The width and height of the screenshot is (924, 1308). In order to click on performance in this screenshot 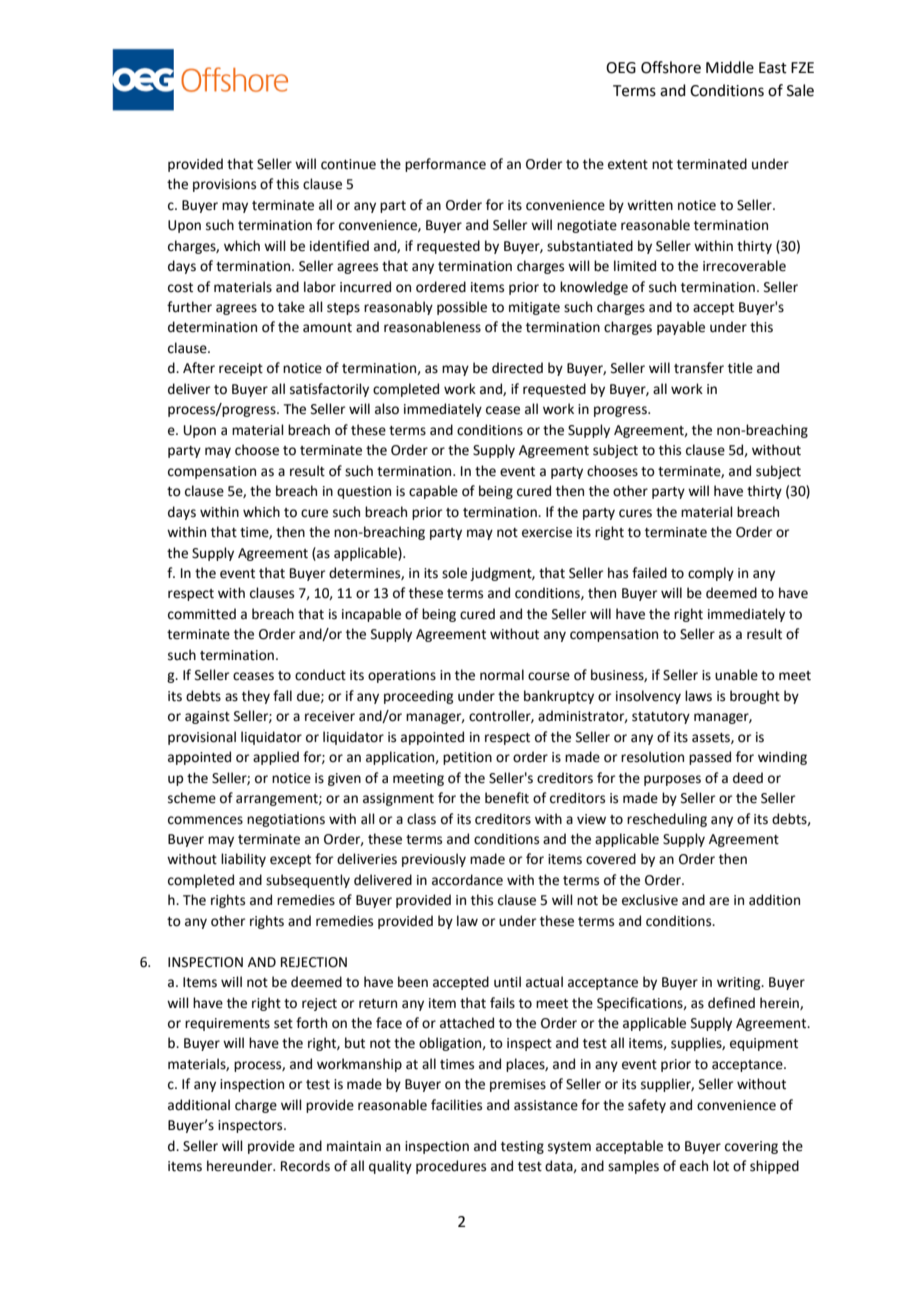, I will do `click(445, 165)`.
